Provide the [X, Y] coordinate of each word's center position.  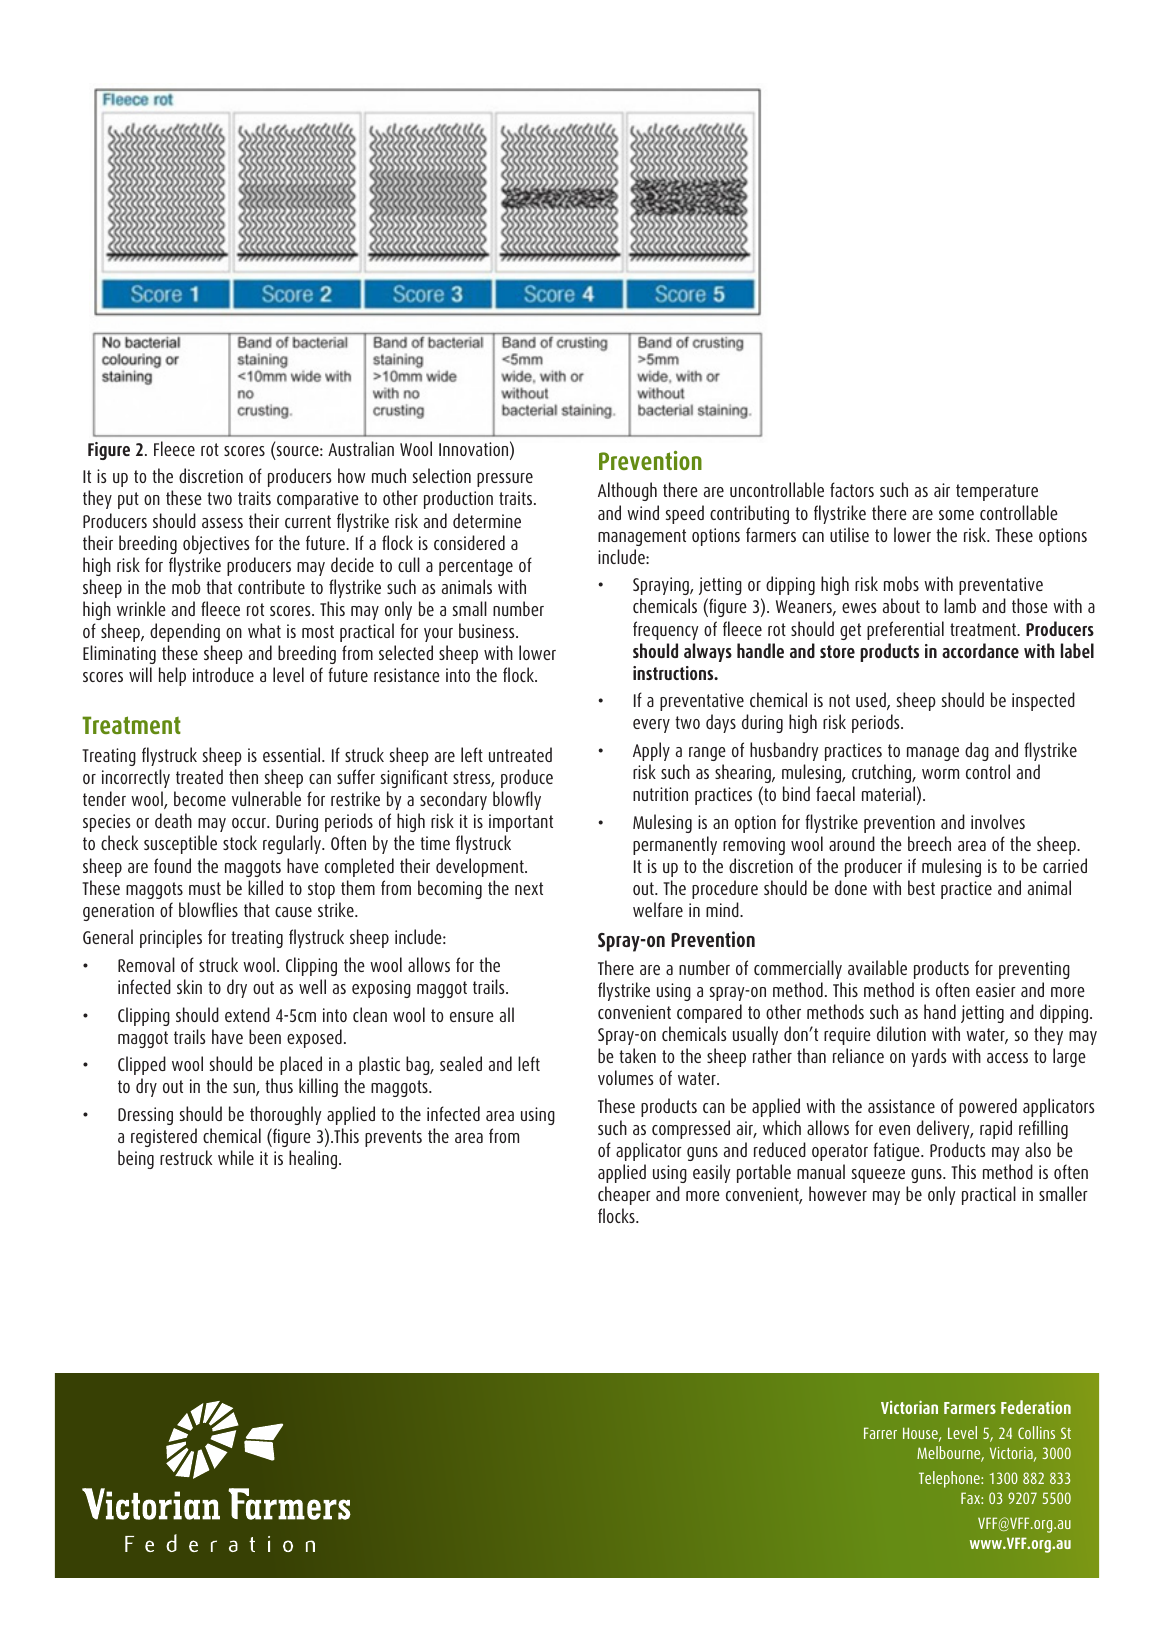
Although [627, 491]
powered [988, 1107]
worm [940, 774]
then [243, 776]
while [236, 1157]
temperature [997, 492]
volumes [626, 1077]
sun [245, 1089]
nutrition [660, 794]
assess [222, 523]
